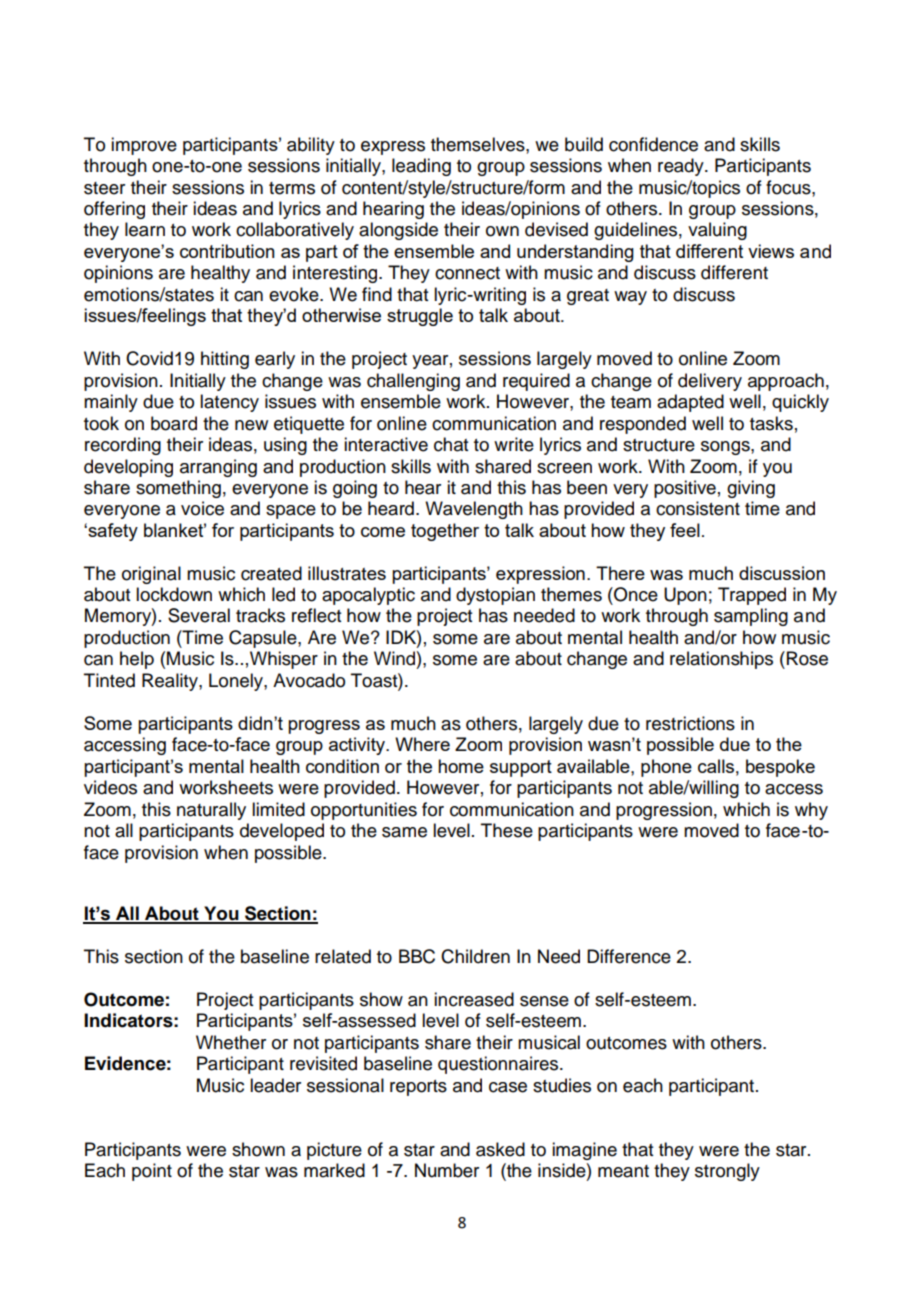 This image has height=1308, width=924. Describe the element at coordinates (507, 830) in the image. I see `These` at that location.
